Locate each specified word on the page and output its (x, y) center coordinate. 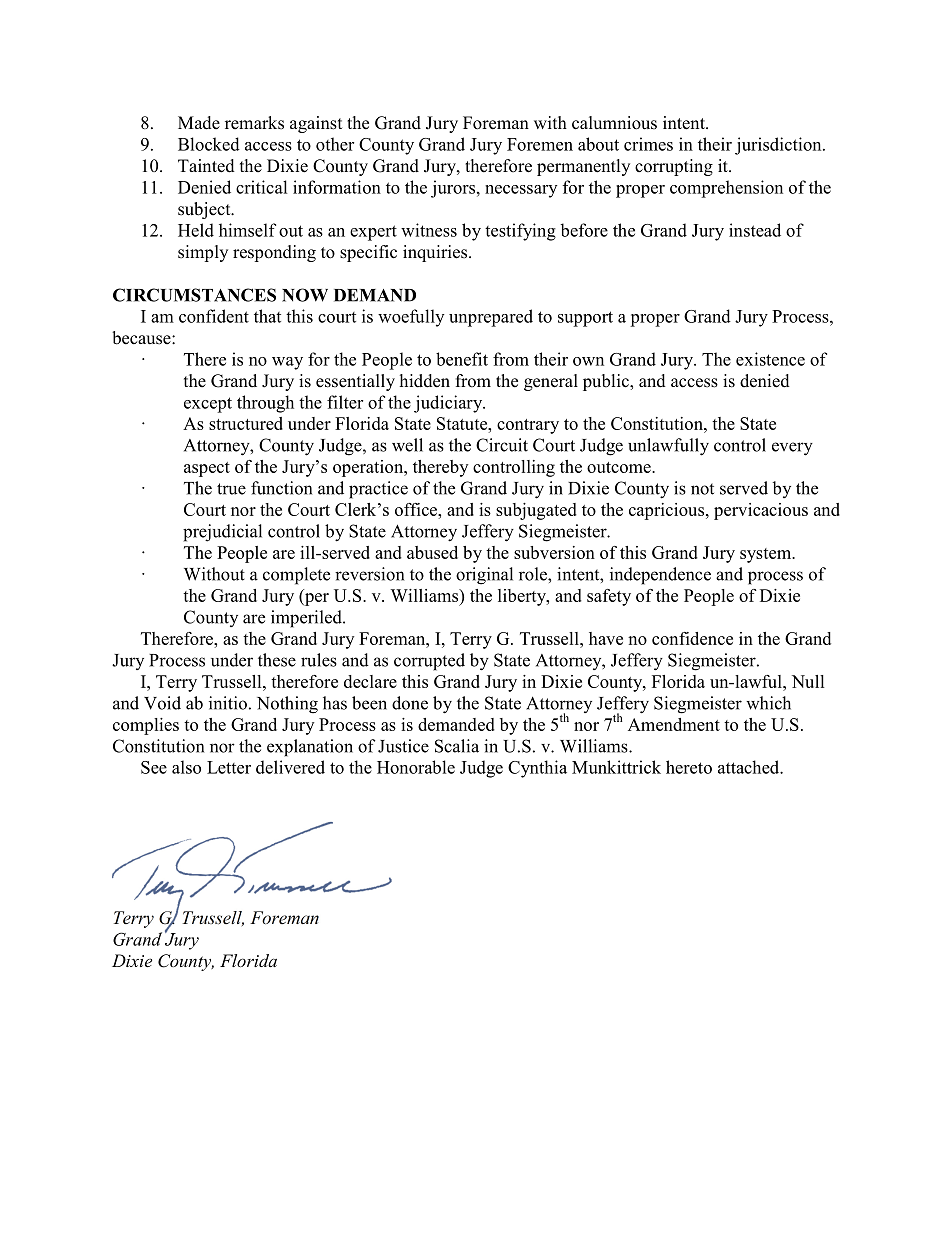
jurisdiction (779, 146)
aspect (207, 469)
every (792, 449)
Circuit (502, 445)
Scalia (457, 746)
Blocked (209, 144)
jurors (453, 189)
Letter (229, 767)
